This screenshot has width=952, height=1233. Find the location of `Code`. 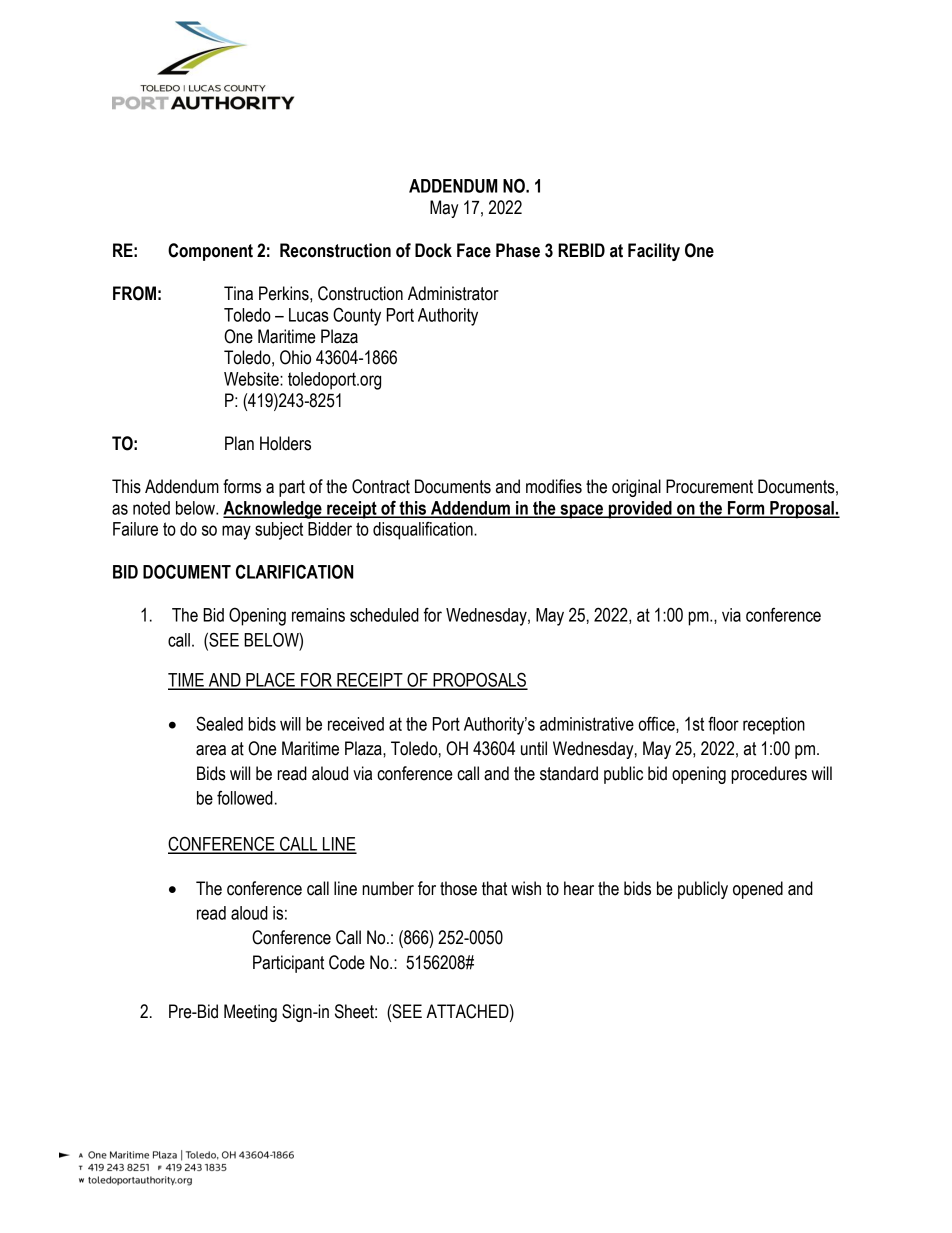

Code is located at coordinates (347, 962).
